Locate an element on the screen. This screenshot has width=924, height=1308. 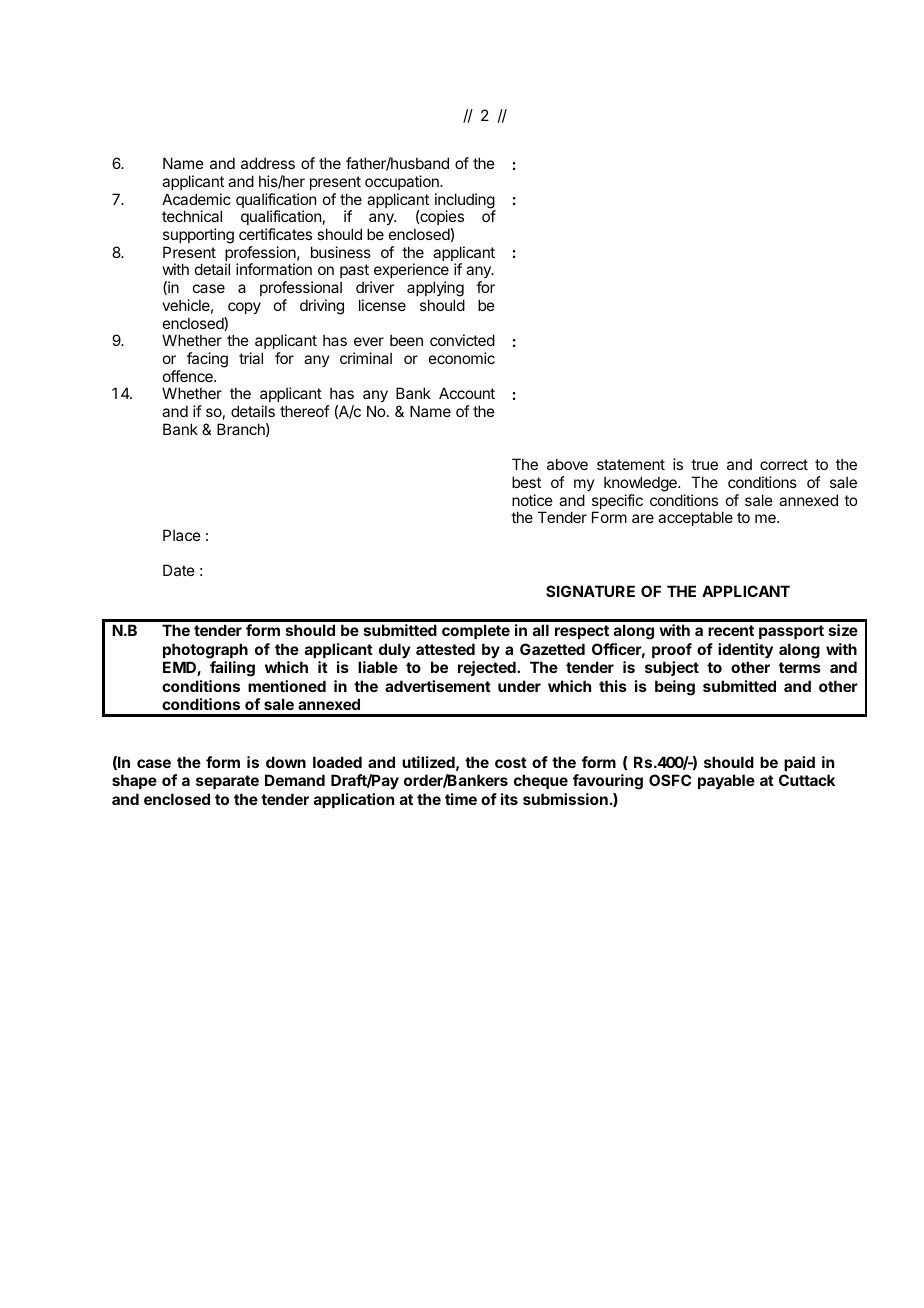
Place is located at coordinates (182, 535).
